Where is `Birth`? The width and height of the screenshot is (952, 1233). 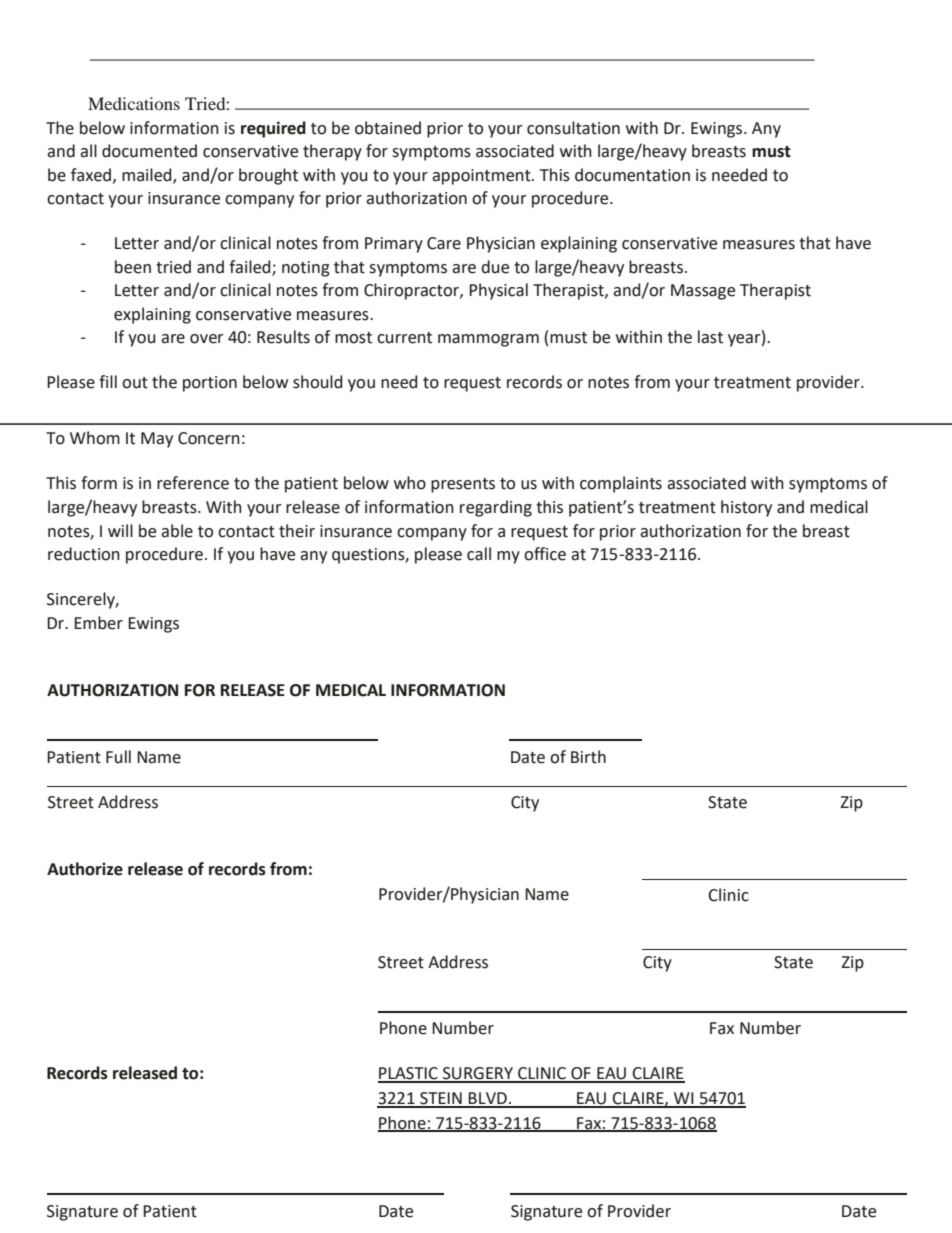
Birth is located at coordinates (588, 757).
